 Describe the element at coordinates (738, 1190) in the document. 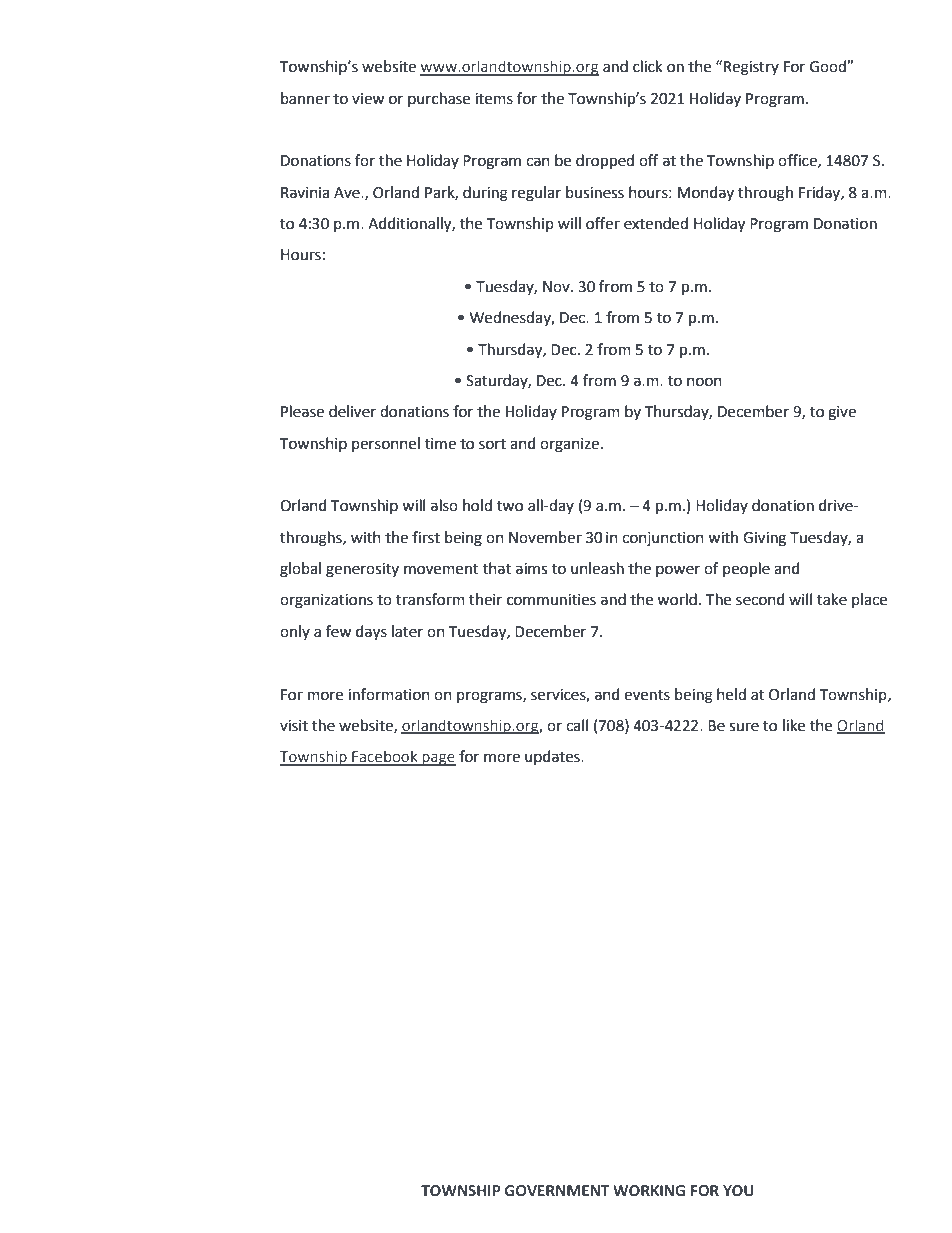

I see `YOU` at that location.
